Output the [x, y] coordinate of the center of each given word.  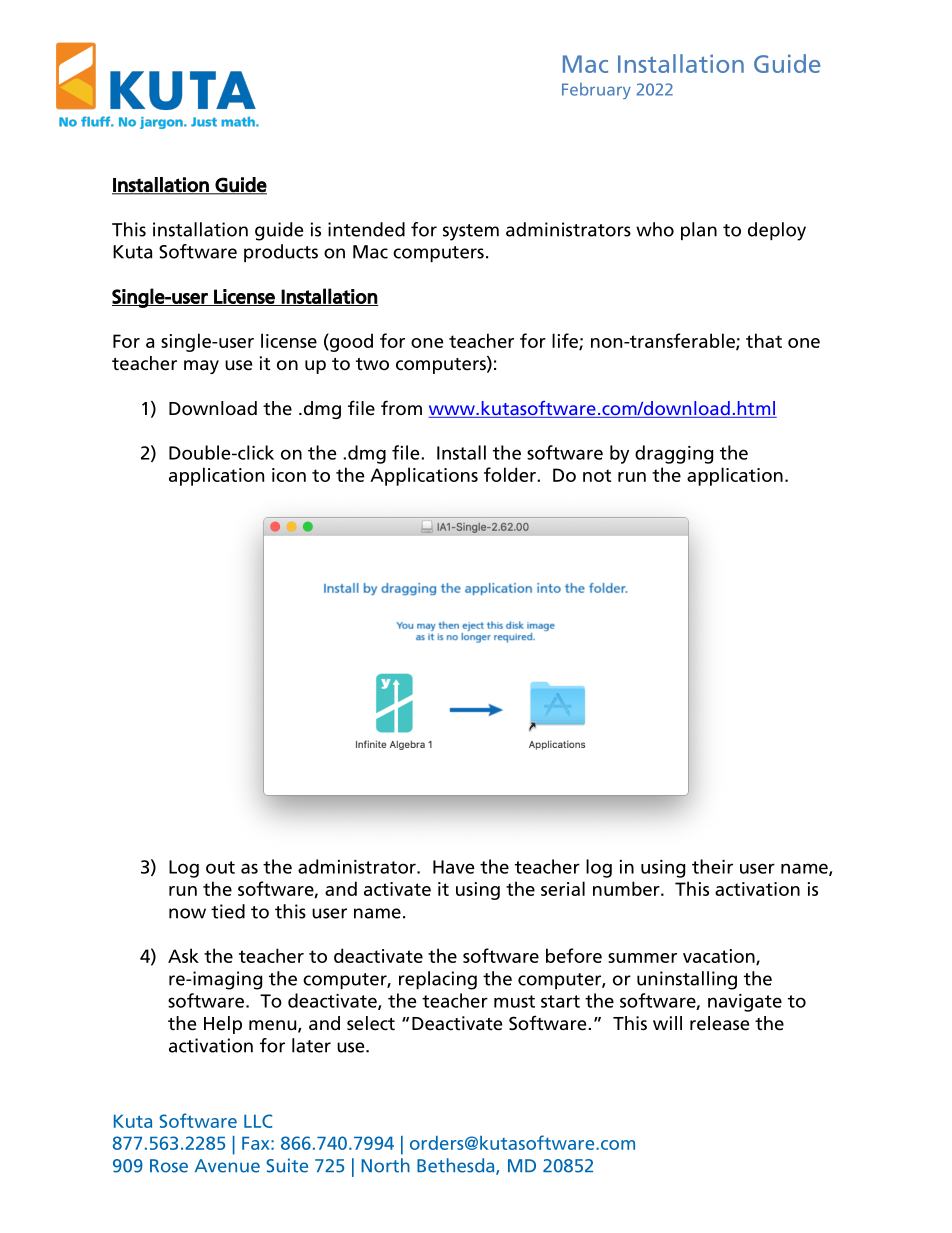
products [281, 253]
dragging [674, 454]
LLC [258, 1121]
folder [511, 474]
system [471, 232]
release [719, 1023]
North [385, 1165]
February [596, 91]
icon [289, 475]
